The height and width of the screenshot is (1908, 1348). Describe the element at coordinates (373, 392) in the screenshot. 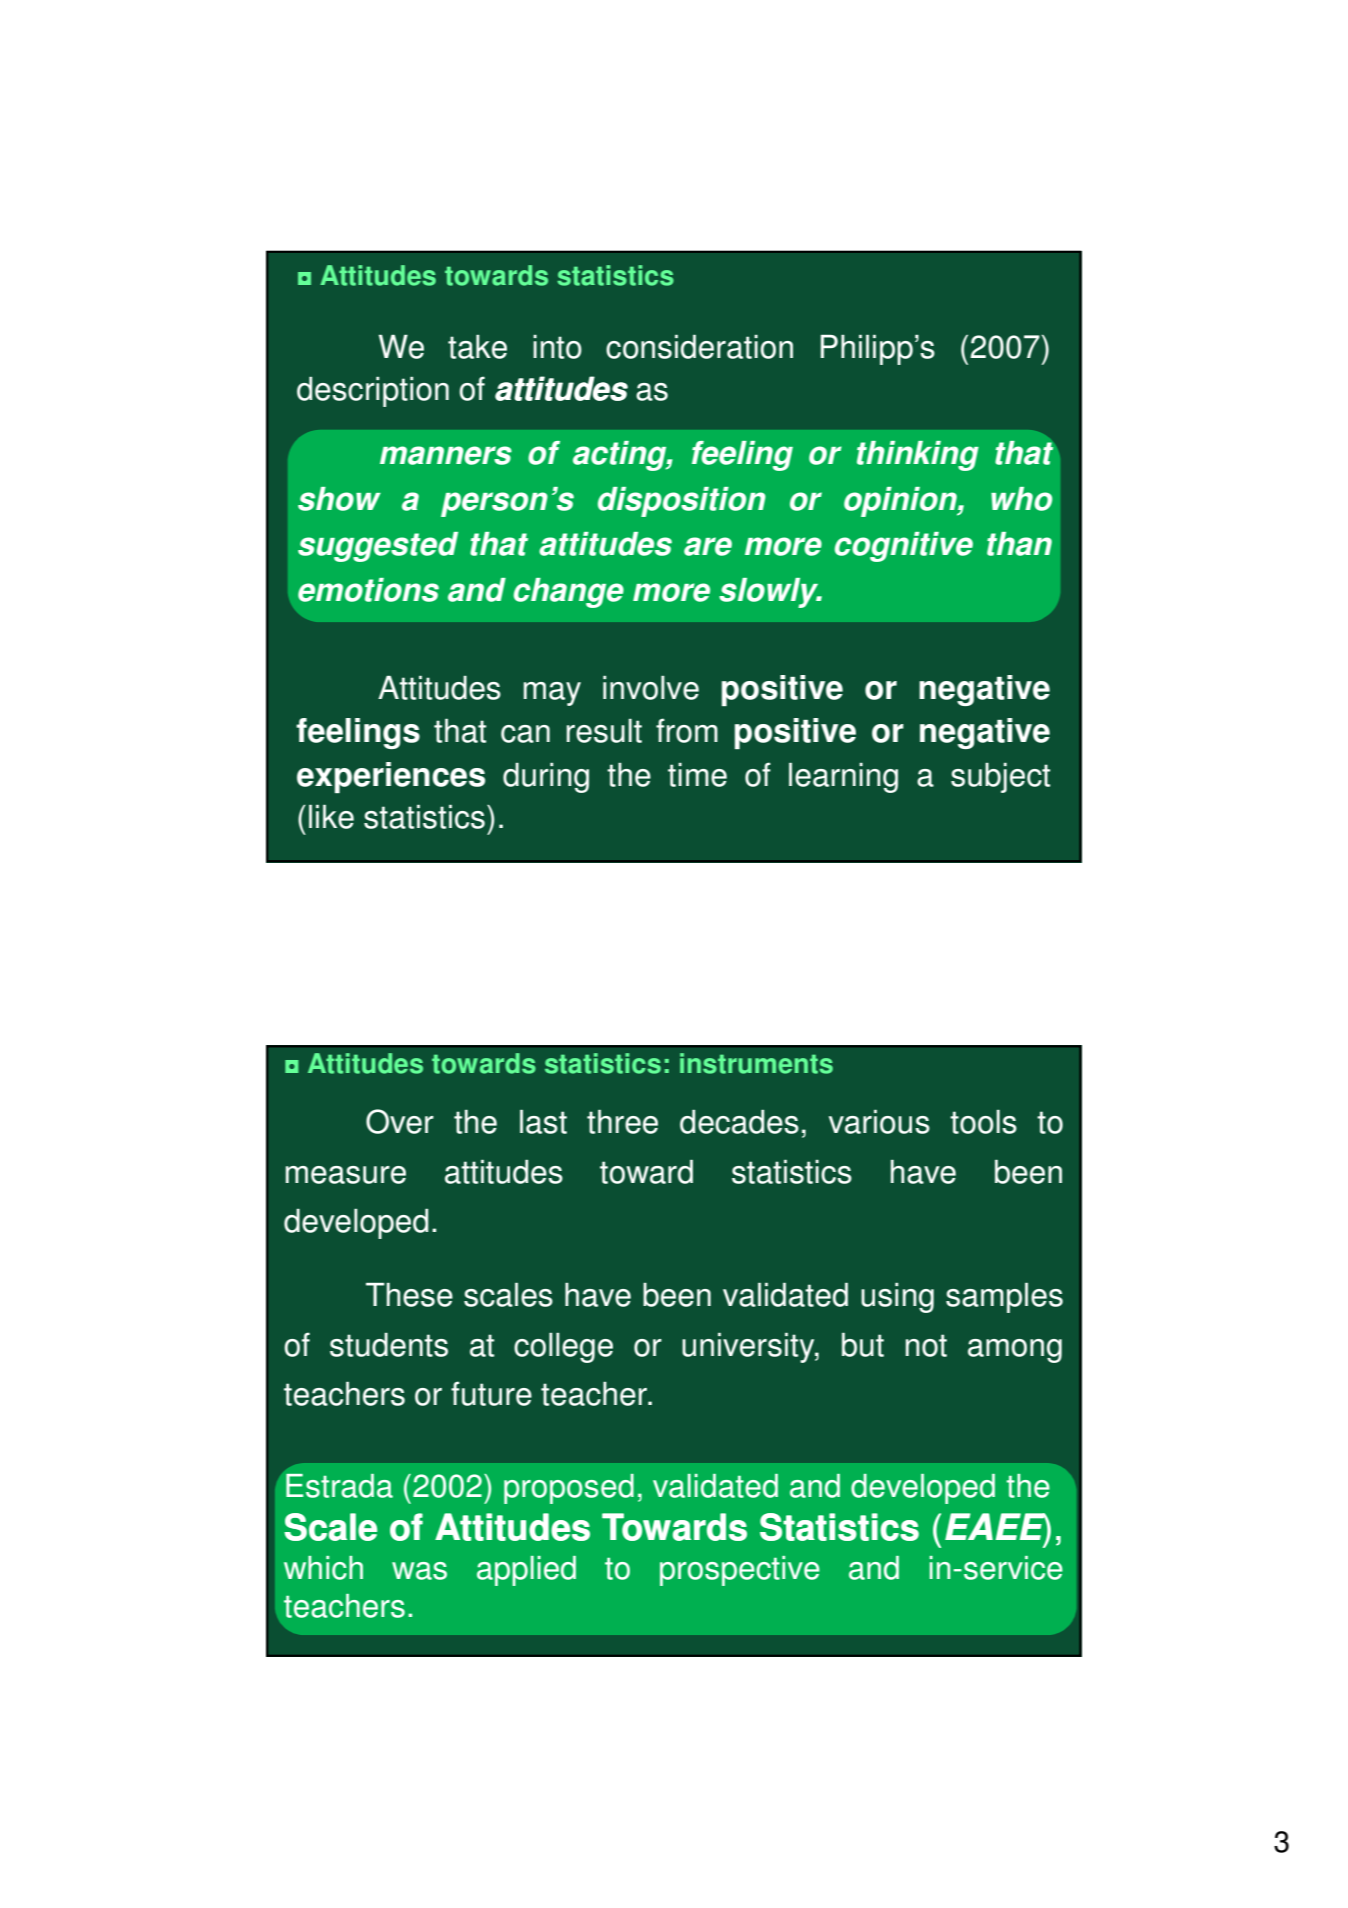

I see `description` at that location.
